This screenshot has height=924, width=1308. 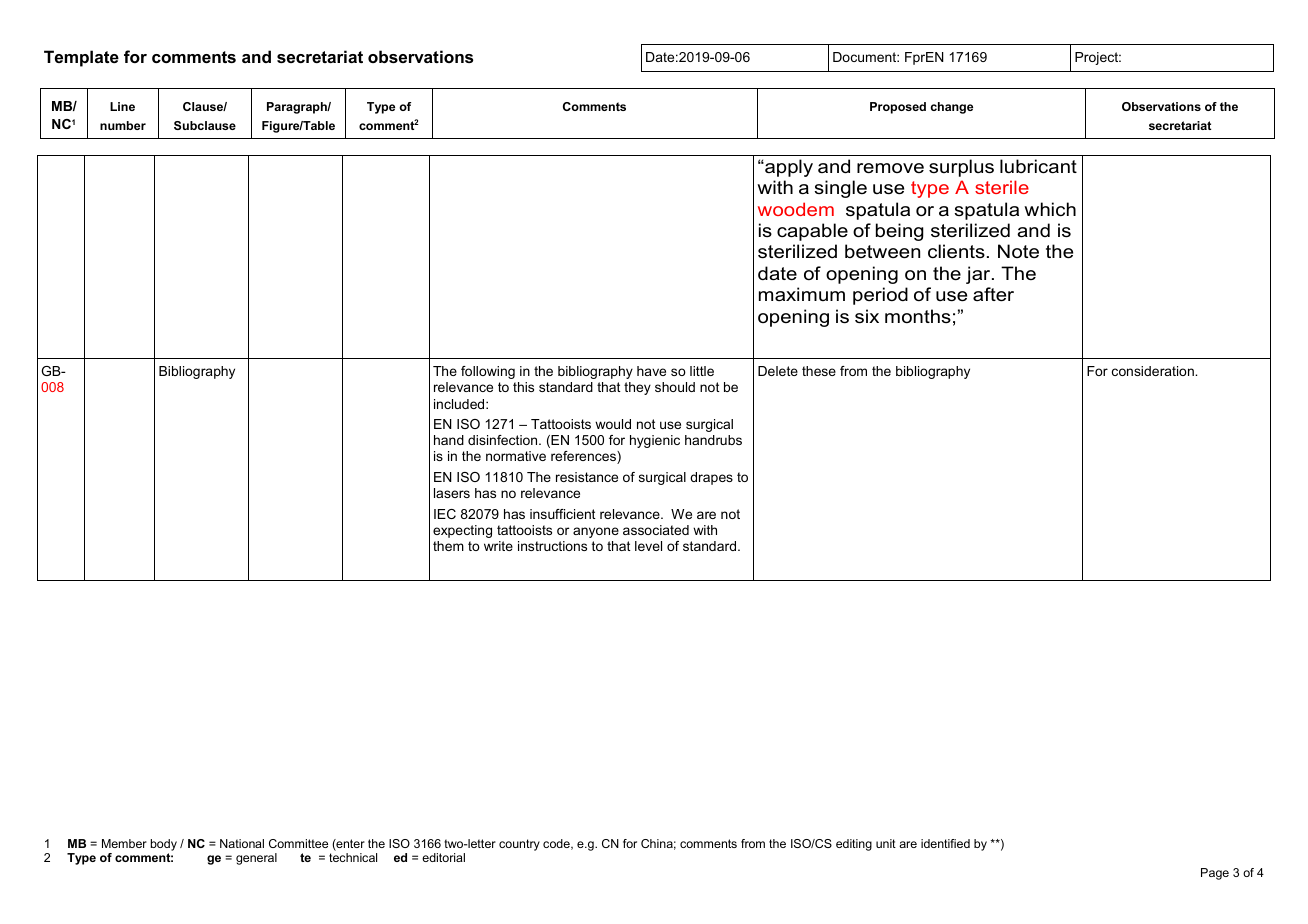 What do you see at coordinates (448, 546) in the screenshot?
I see `them` at bounding box center [448, 546].
